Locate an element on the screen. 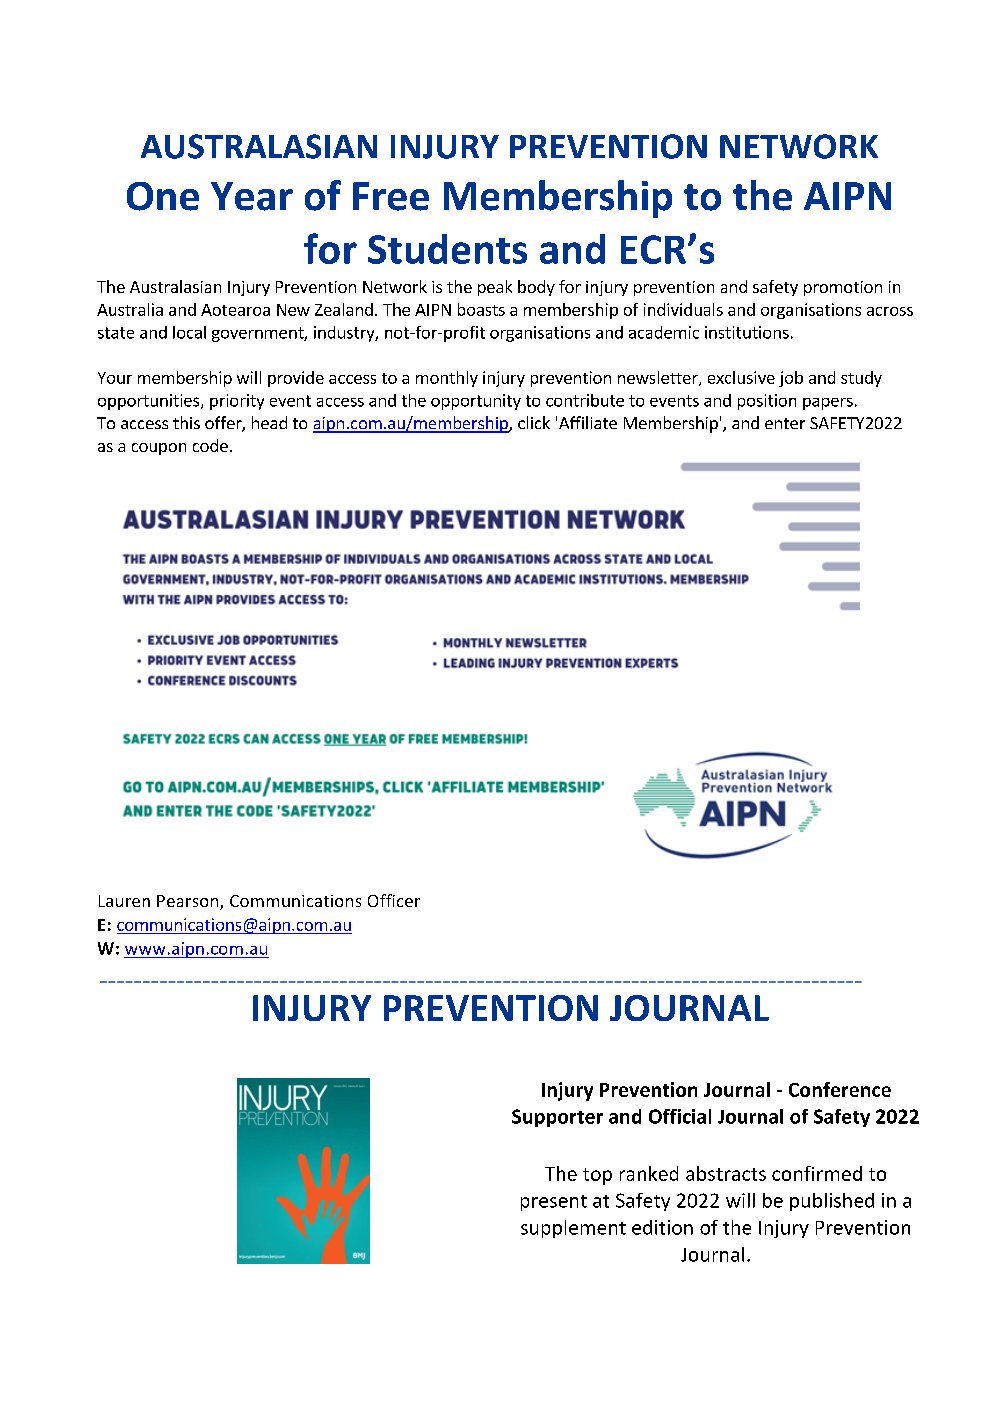 The image size is (1007, 1424). promotion is located at coordinates (843, 288).
